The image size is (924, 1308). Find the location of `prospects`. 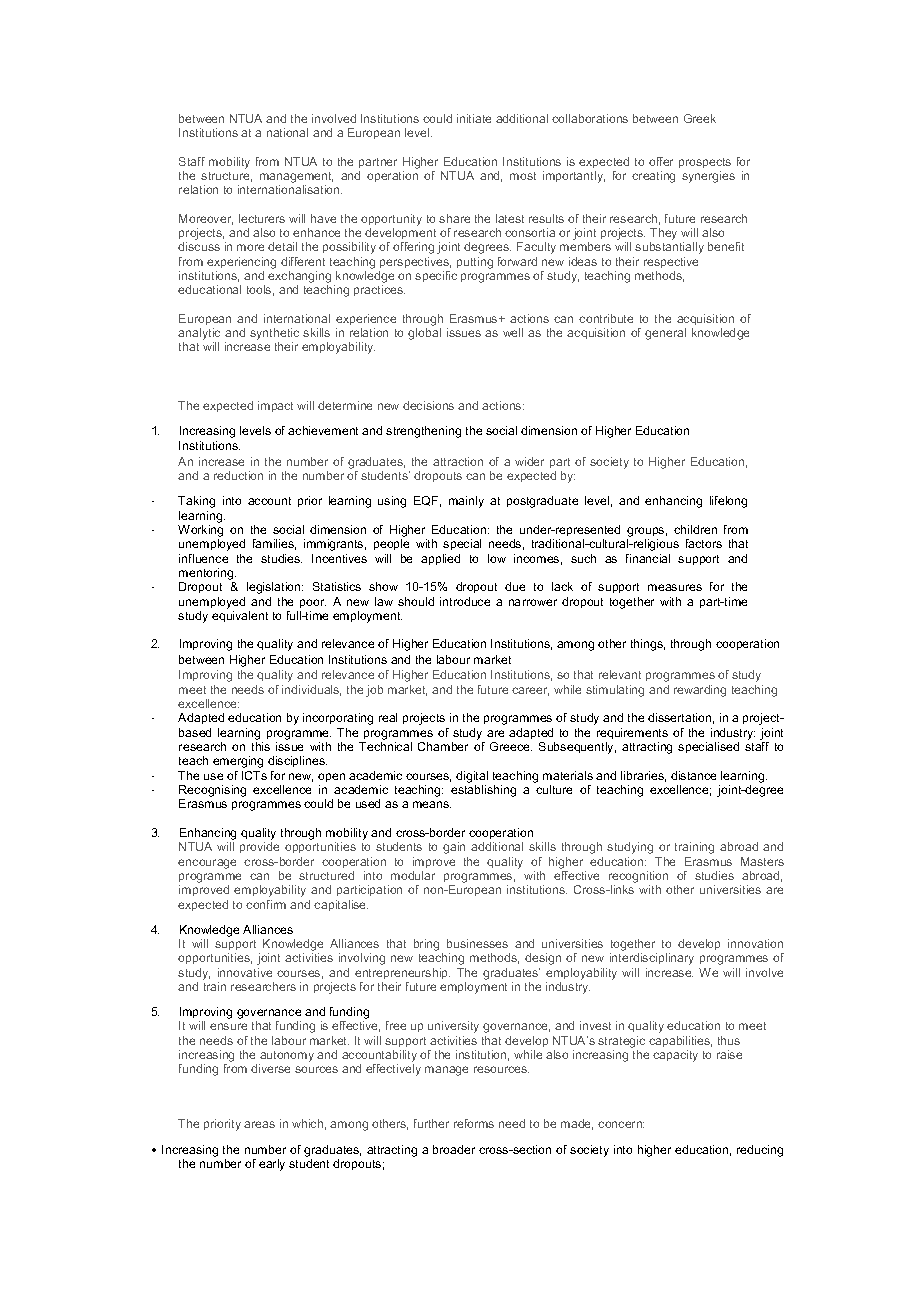

prospects is located at coordinates (705, 163).
